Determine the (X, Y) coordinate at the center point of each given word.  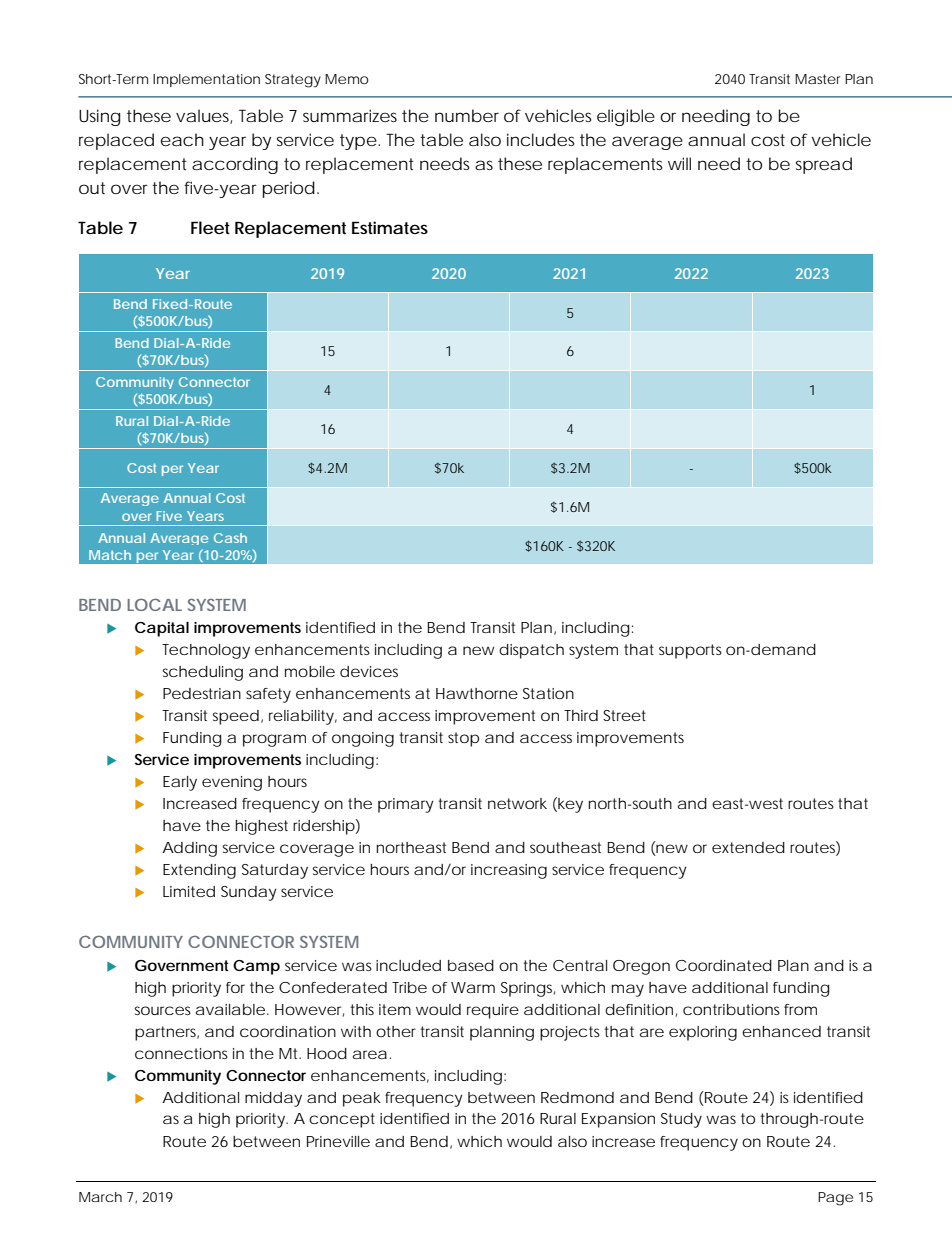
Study (681, 1120)
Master (817, 79)
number (467, 115)
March (100, 1197)
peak (362, 1099)
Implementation (206, 80)
